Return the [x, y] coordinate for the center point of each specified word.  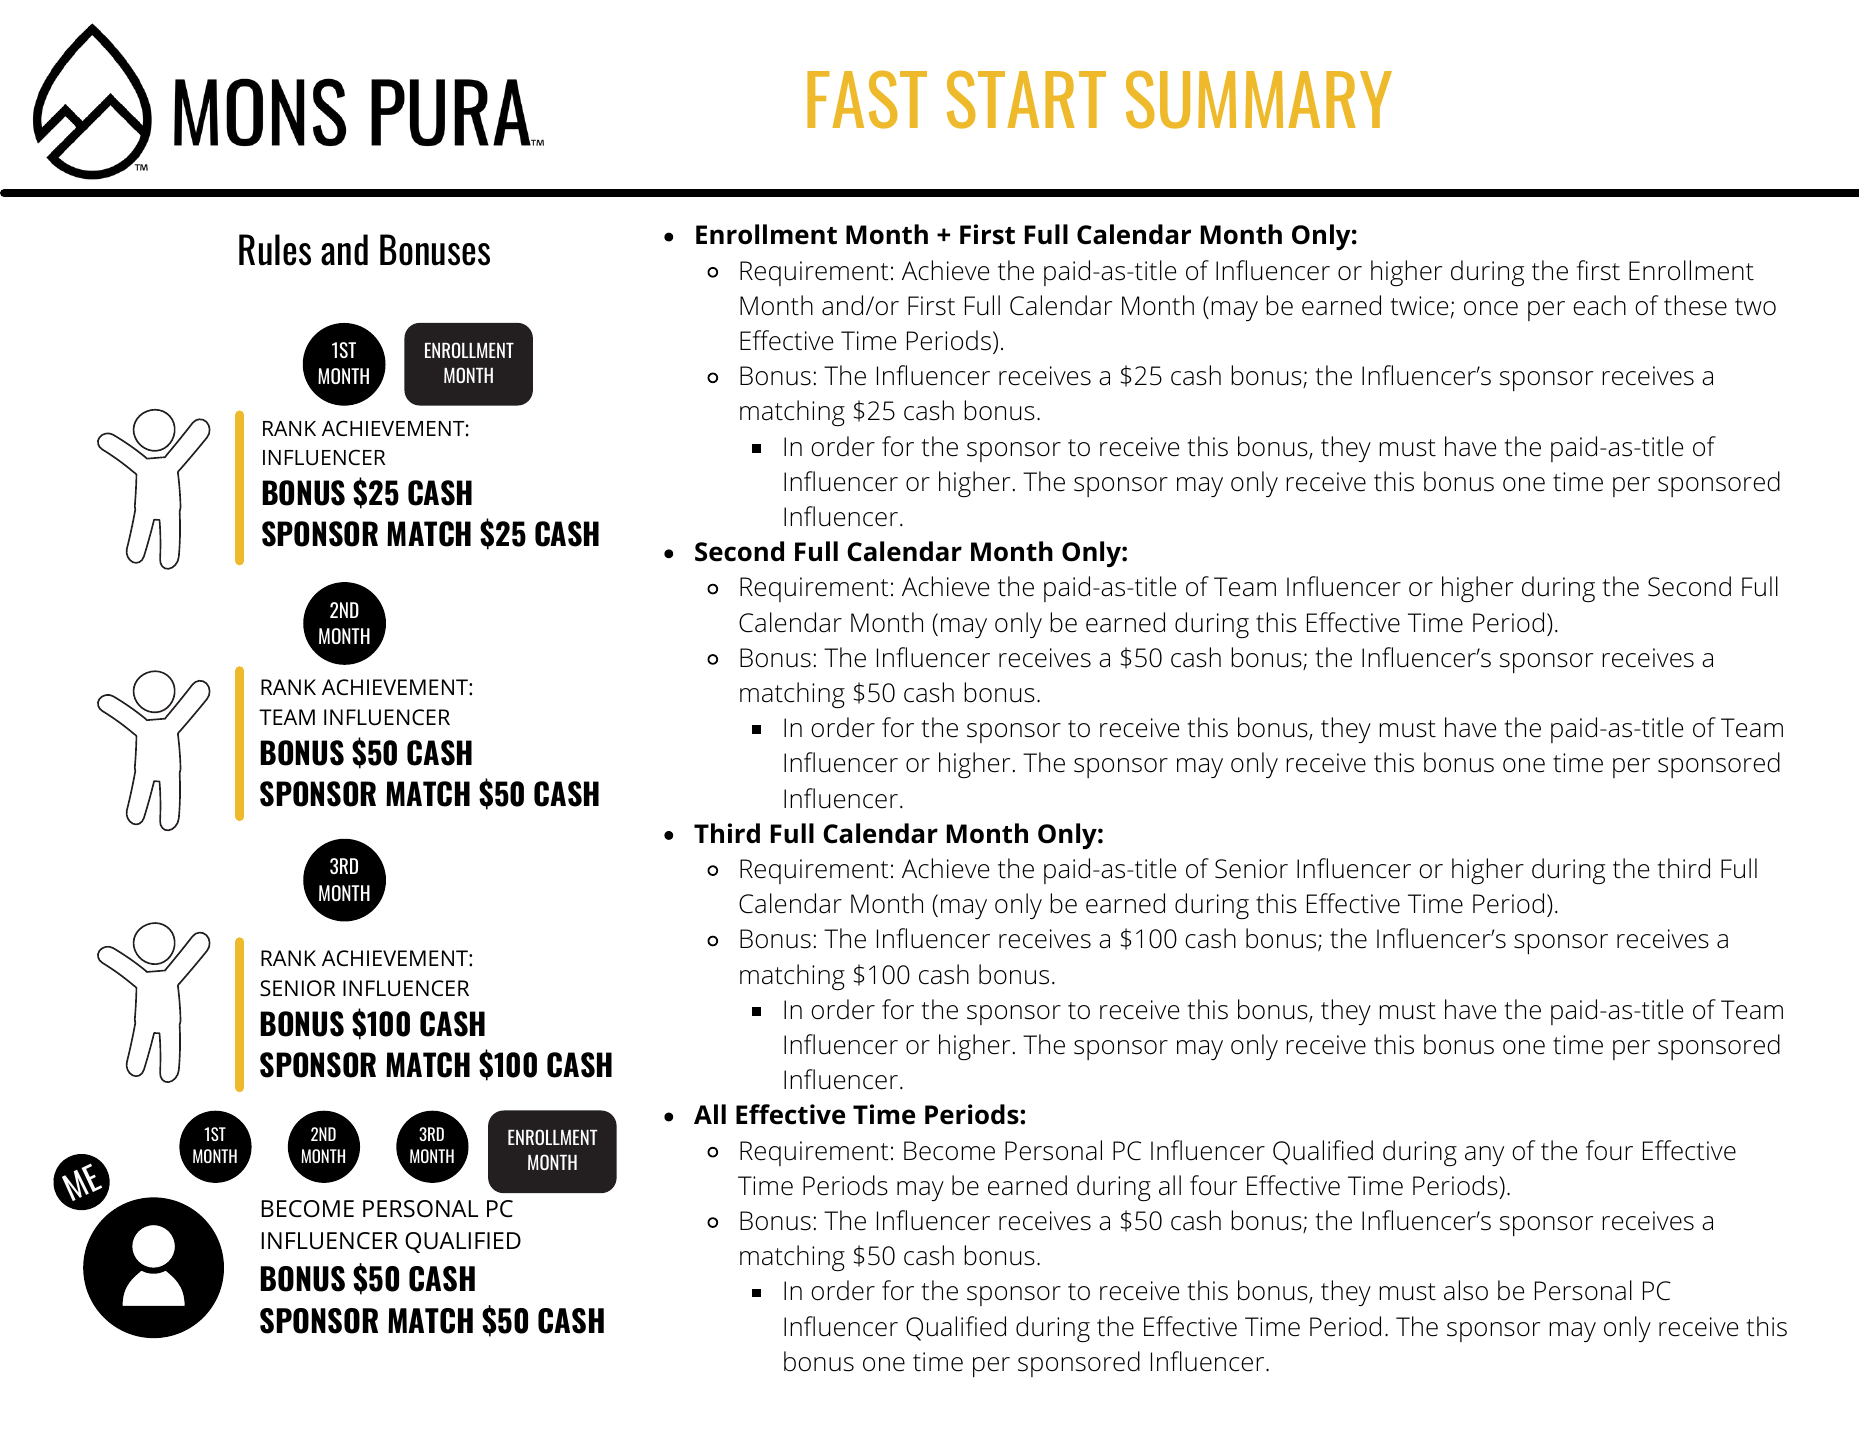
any [1484, 1156]
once [1491, 308]
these [1695, 305]
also [1466, 1290]
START [1026, 99]
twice [1419, 306]
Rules [275, 250]
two [1755, 307]
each [1599, 305]
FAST [867, 99]
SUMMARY [1259, 99]
